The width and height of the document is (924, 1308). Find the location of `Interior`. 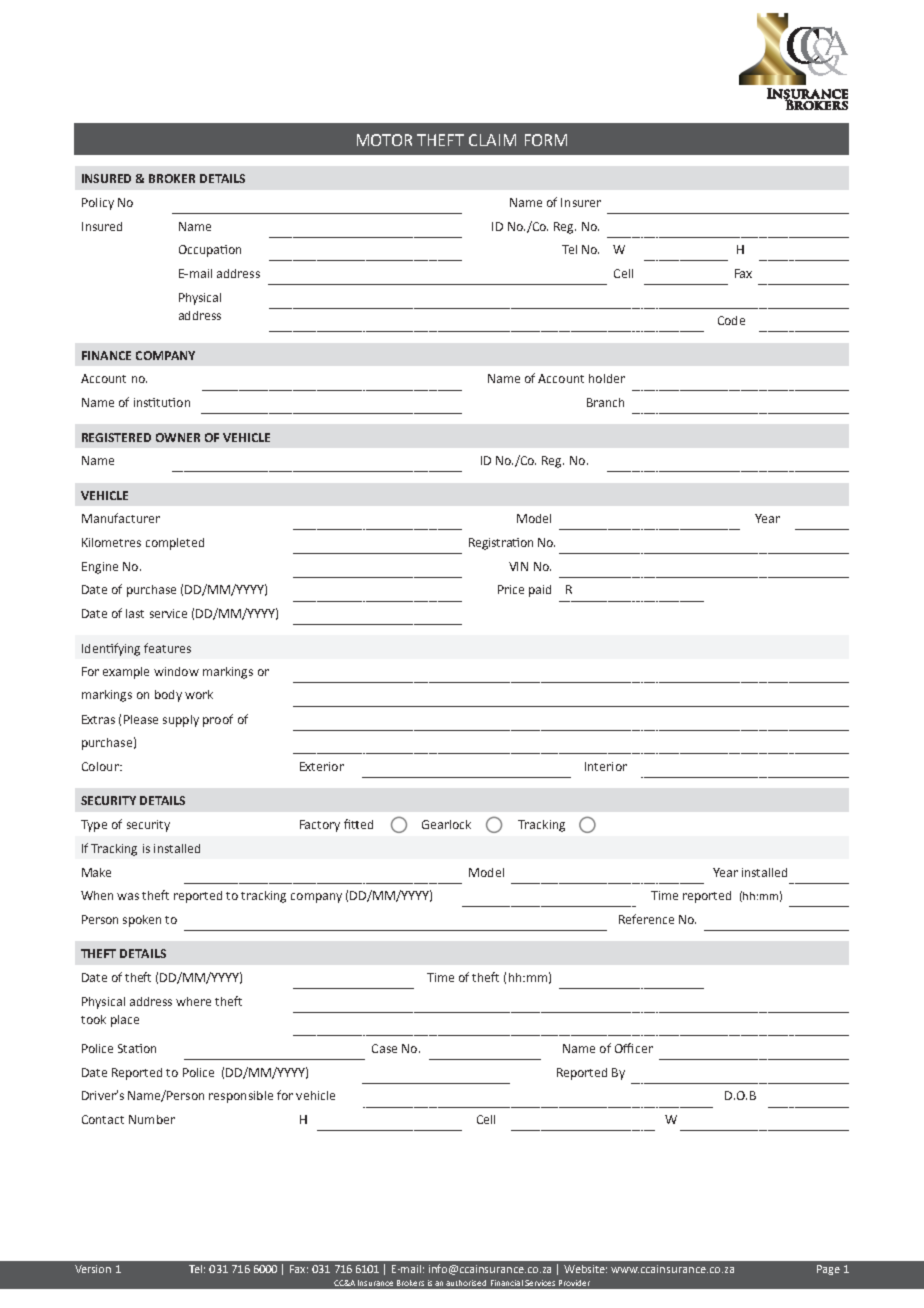

Interior is located at coordinates (606, 766).
